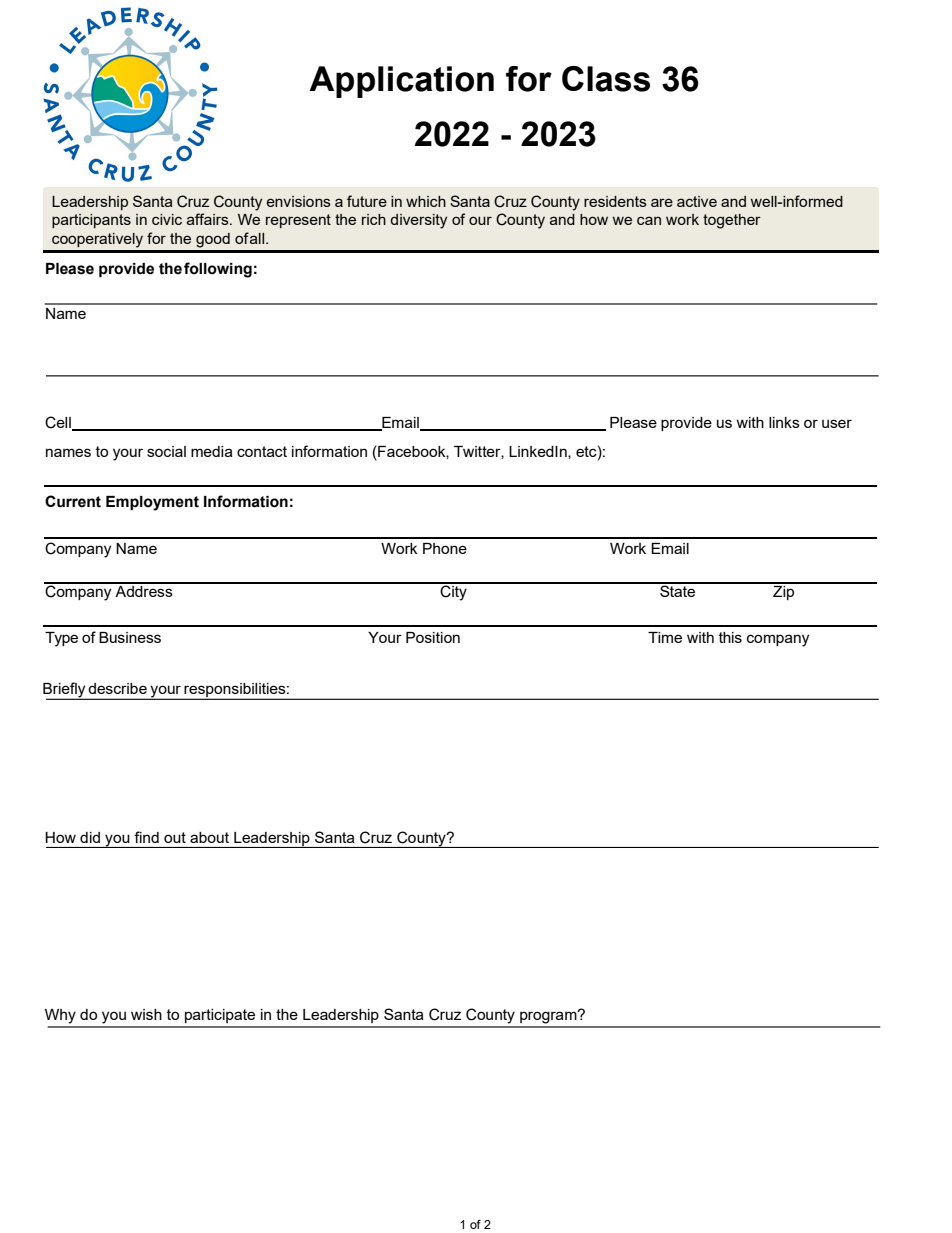 This page has height=1233, width=952. Describe the element at coordinates (146, 1014) in the page. I see `wish` at that location.
